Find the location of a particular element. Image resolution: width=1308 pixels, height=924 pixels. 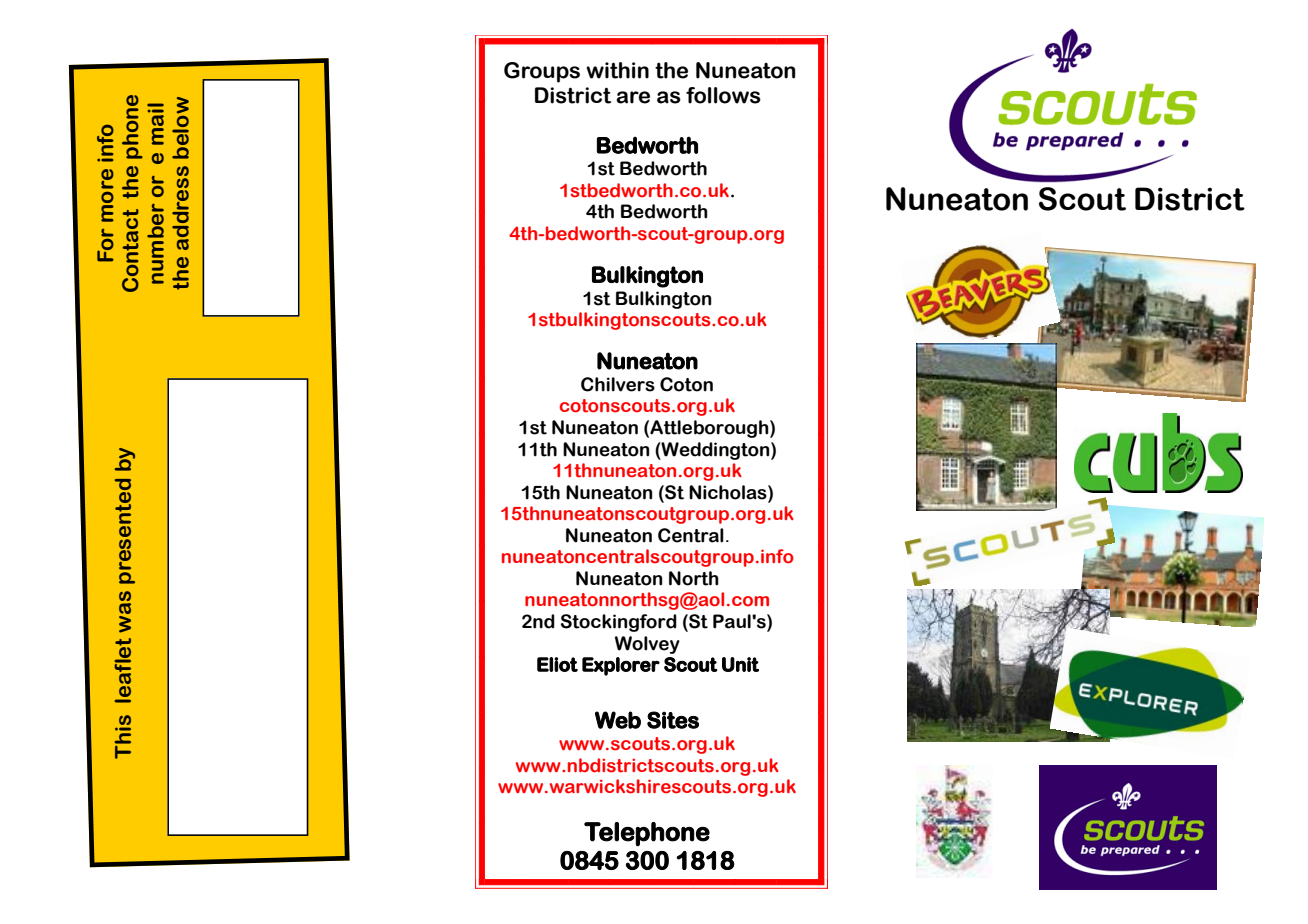

Unit is located at coordinates (740, 664).
